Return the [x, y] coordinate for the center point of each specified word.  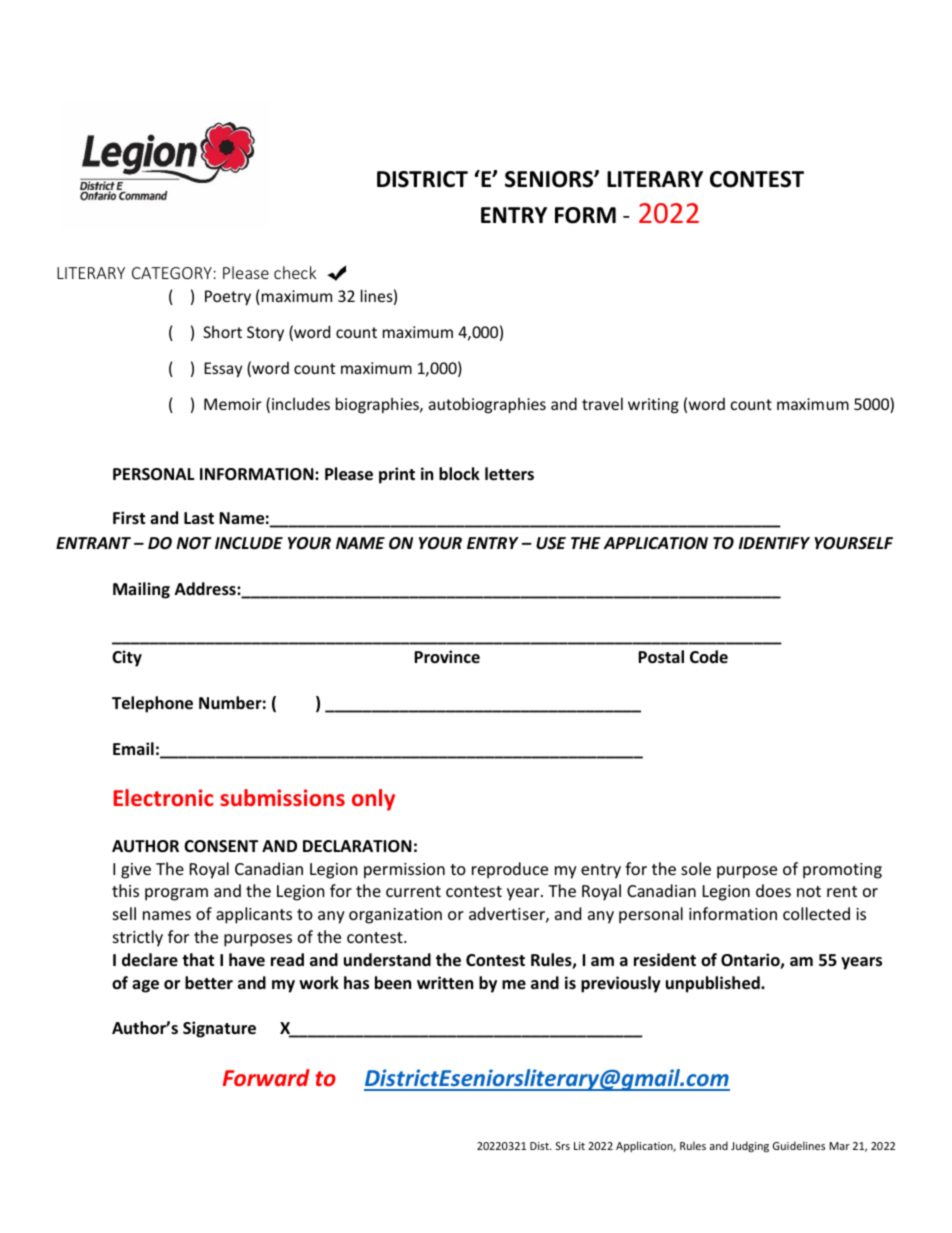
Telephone [152, 704]
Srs [563, 1146]
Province [447, 656]
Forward [266, 1077]
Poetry [228, 297]
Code [709, 656]
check [295, 272]
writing [653, 406]
